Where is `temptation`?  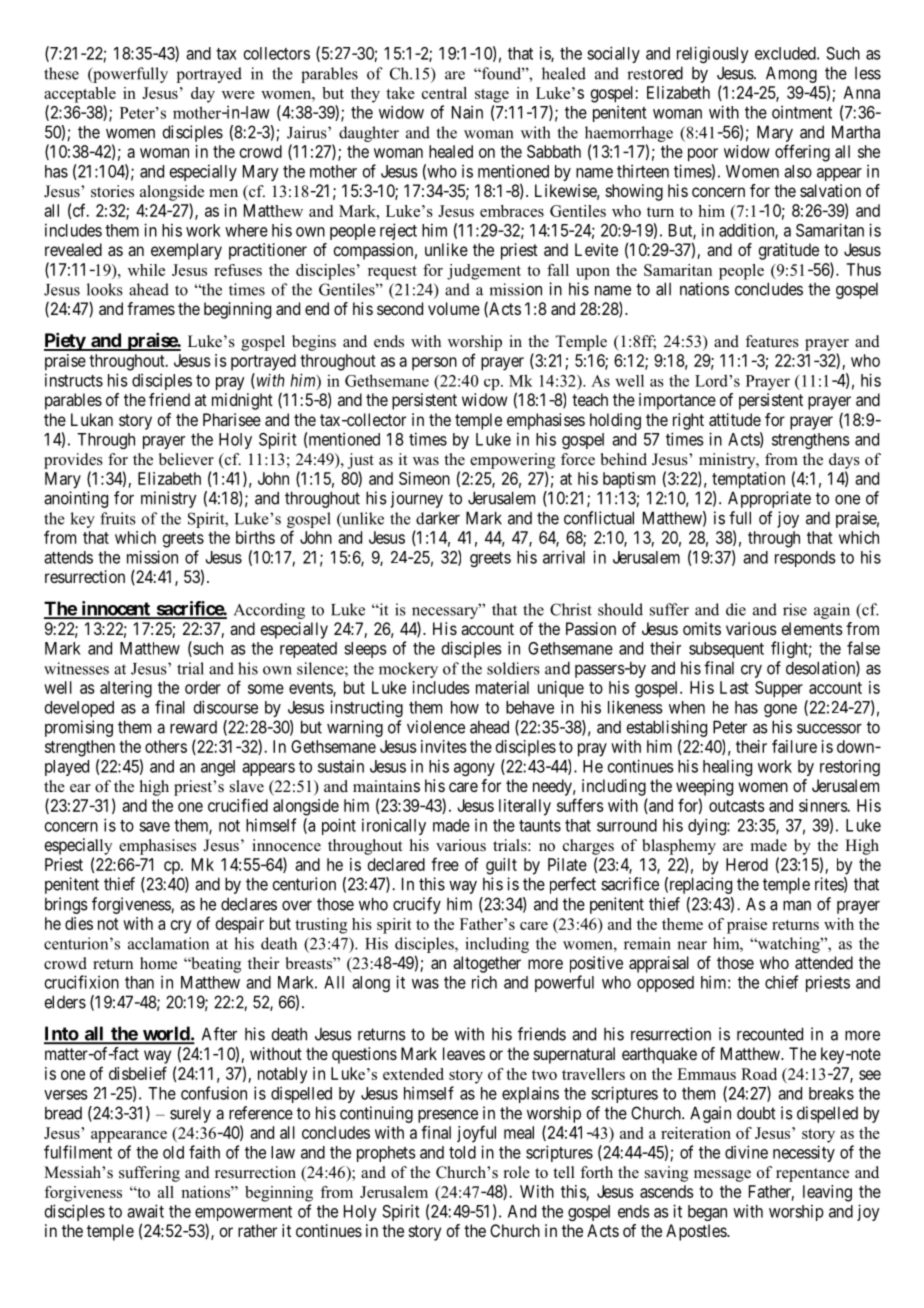
temptation is located at coordinates (748, 480).
